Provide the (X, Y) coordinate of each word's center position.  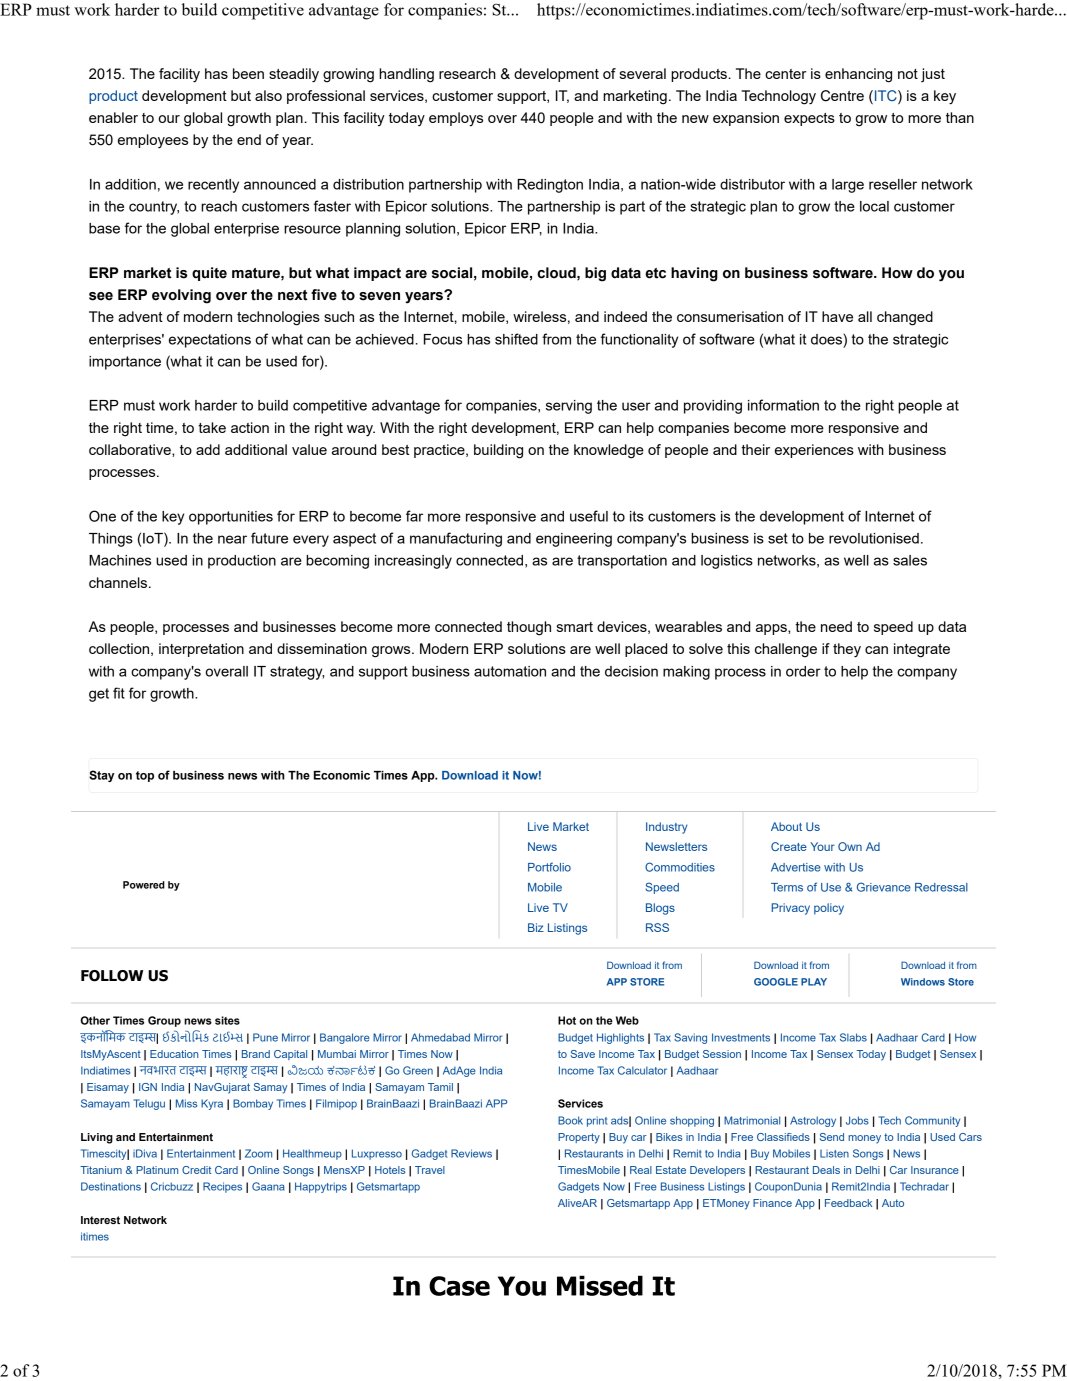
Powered (144, 885)
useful (589, 516)
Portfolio (549, 867)
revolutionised (874, 538)
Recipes (222, 1187)
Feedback (848, 1203)
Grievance (884, 887)
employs (456, 119)
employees (153, 141)
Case (459, 1286)
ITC (885, 95)
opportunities (231, 518)
